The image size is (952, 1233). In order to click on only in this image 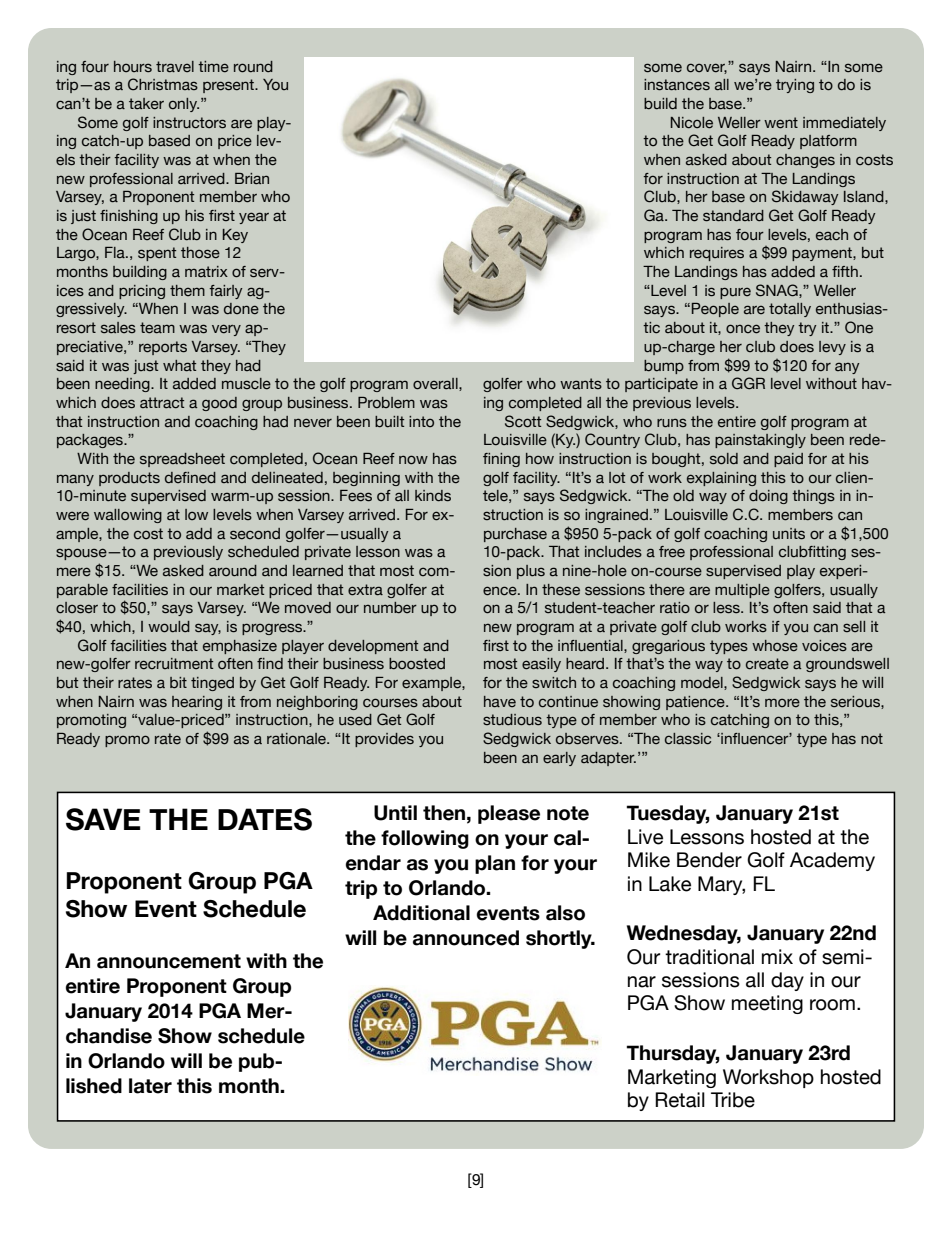, I will do `click(184, 105)`.
